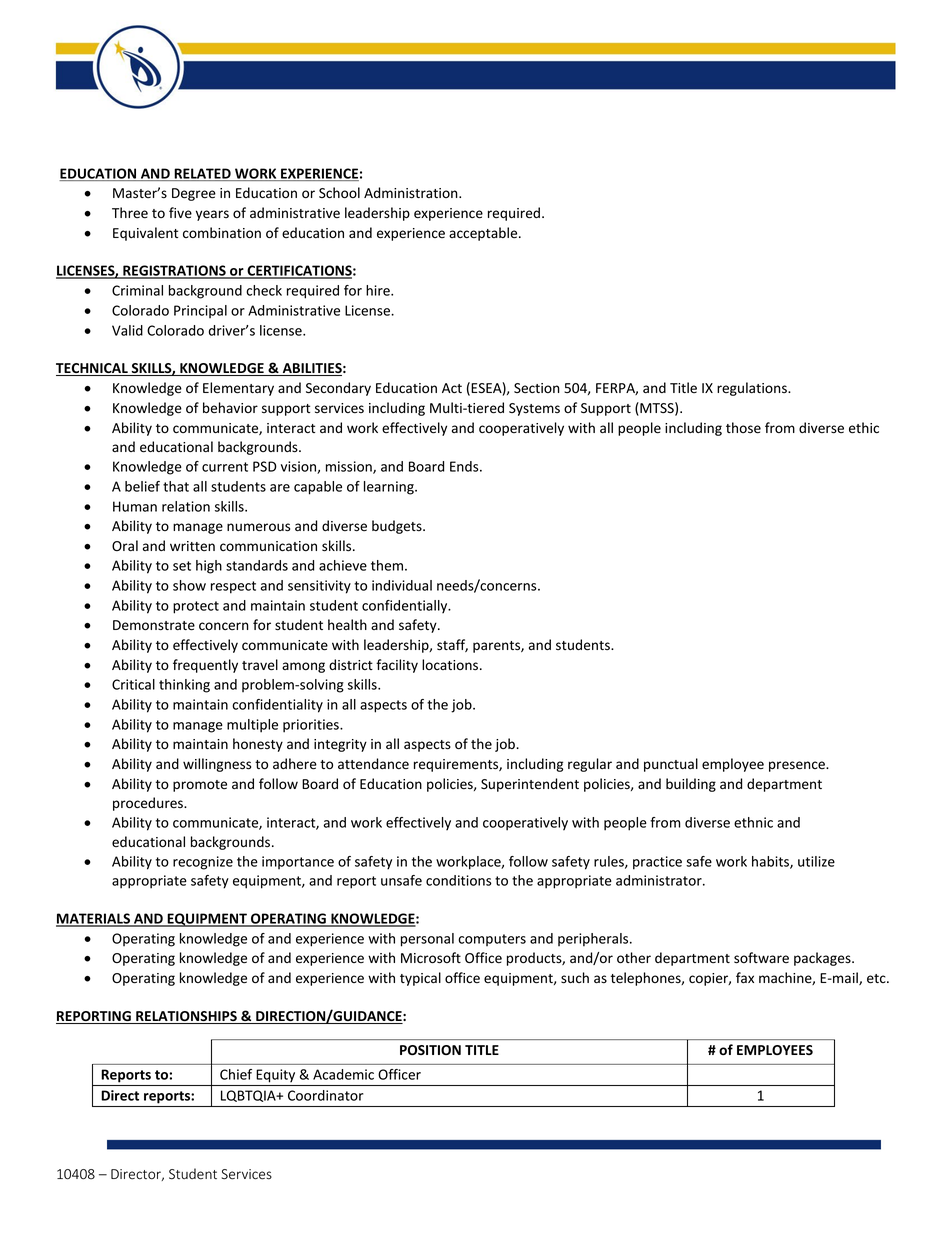 The height and width of the image is (1233, 952). I want to click on locations, so click(451, 665).
